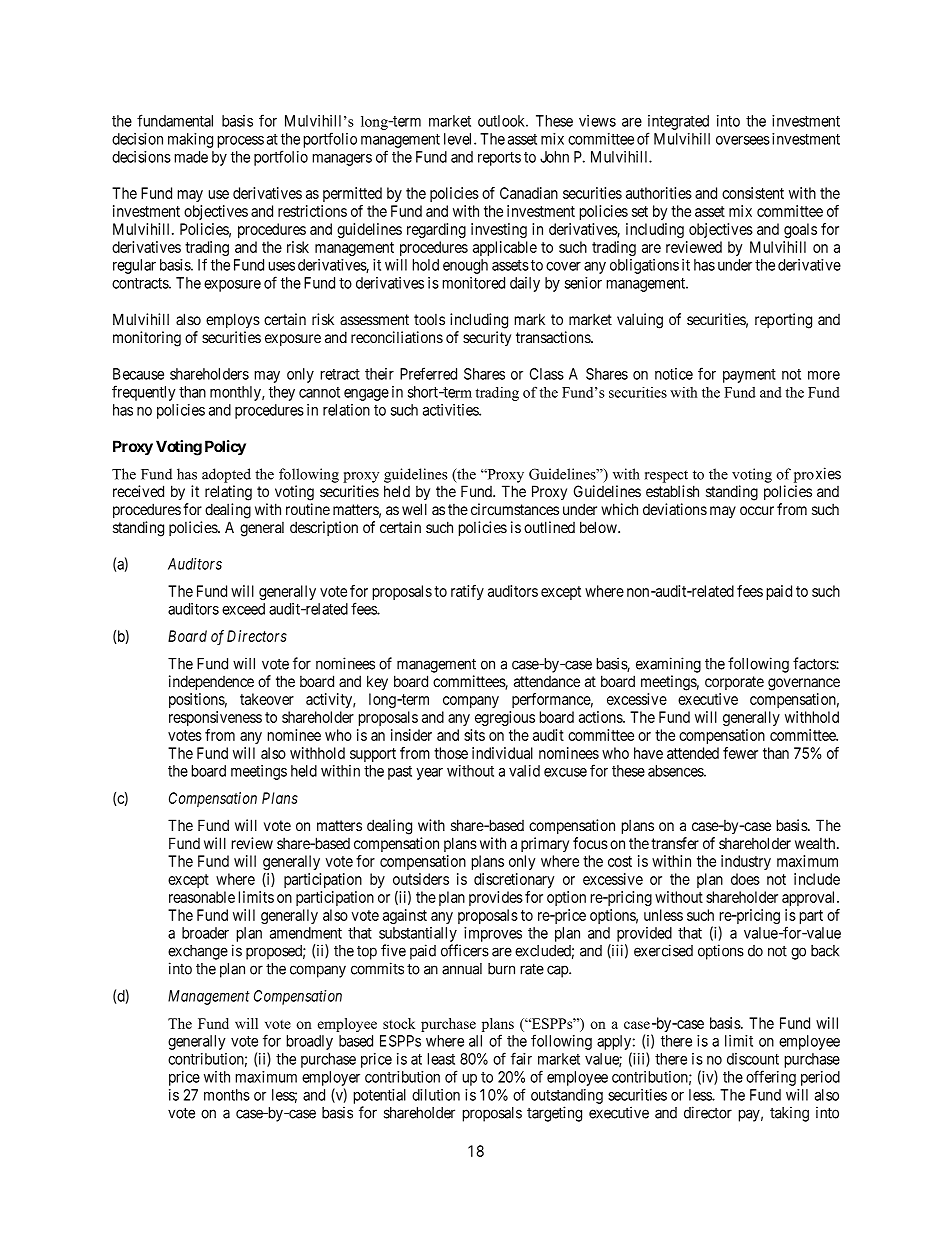 This document has height=1233, width=952. What do you see at coordinates (499, 159) in the document?
I see `reports` at bounding box center [499, 159].
